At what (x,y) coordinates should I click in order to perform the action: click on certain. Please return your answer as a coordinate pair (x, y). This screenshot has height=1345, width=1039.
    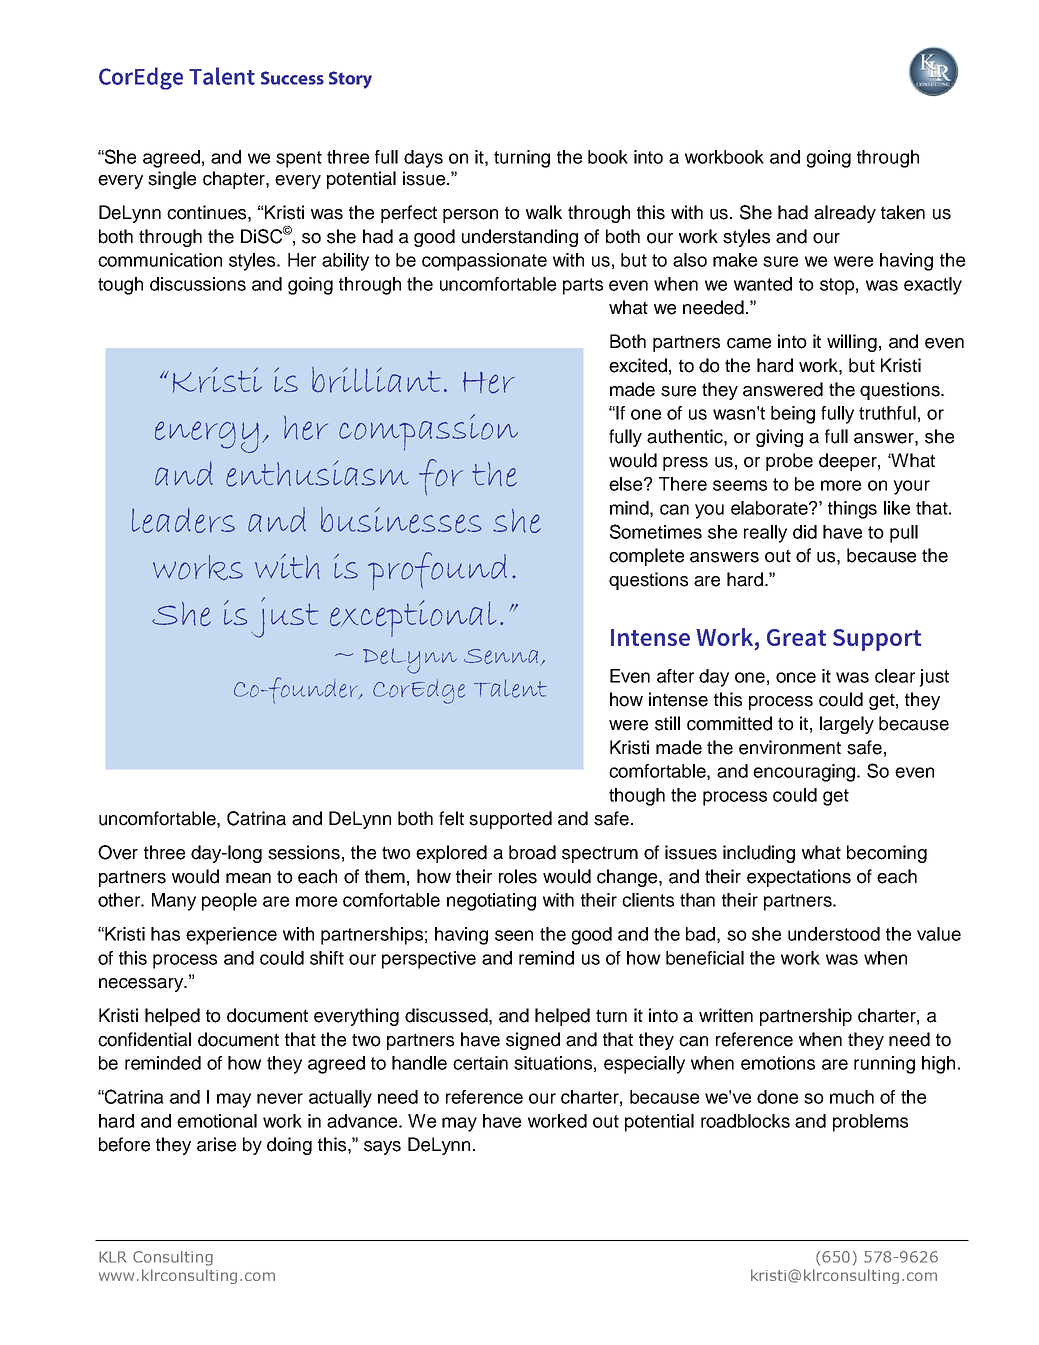
    Looking at the image, I should click on (480, 1063).
